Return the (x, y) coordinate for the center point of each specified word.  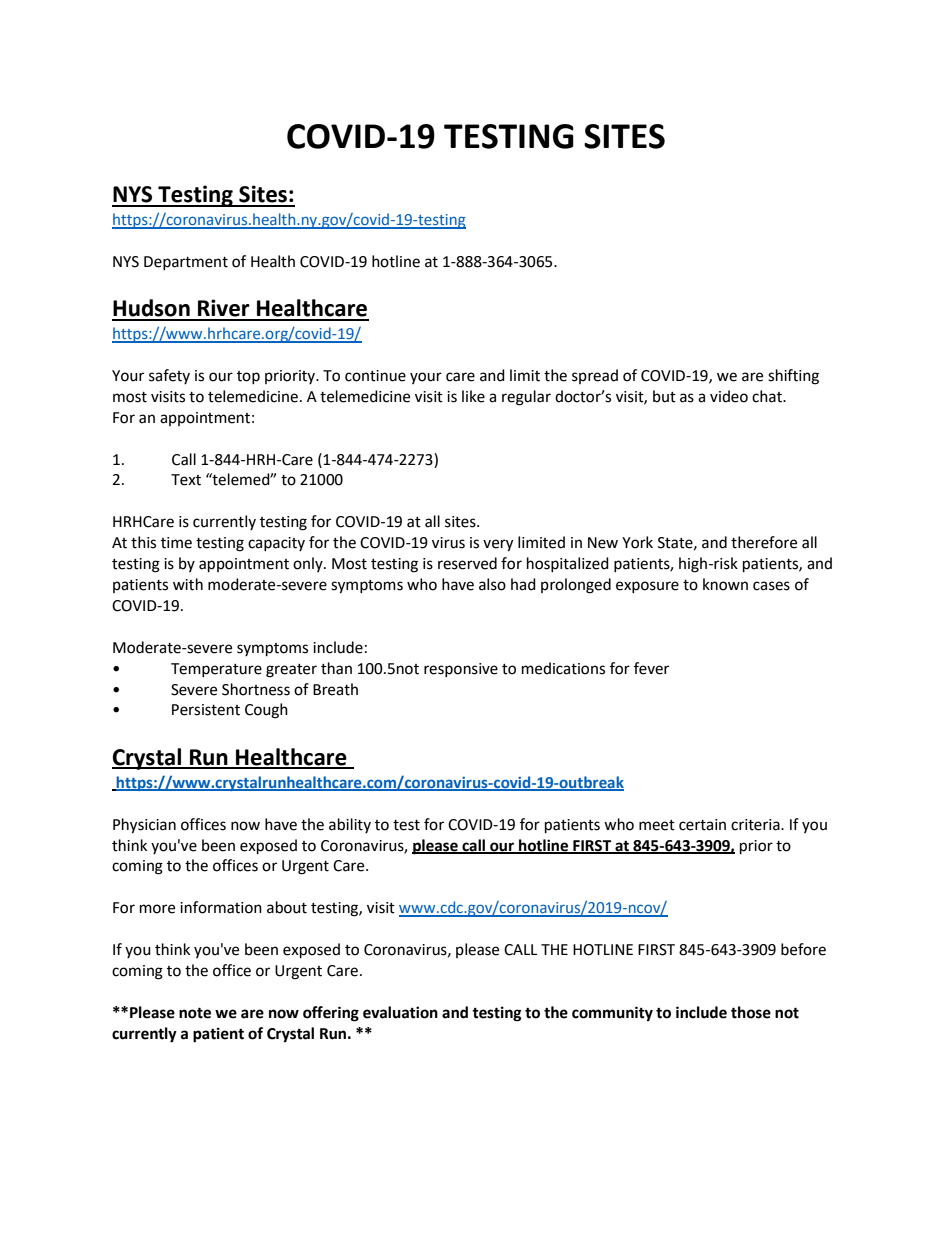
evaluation (400, 1012)
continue (375, 376)
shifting (793, 377)
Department (186, 263)
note (195, 1013)
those (751, 1012)
